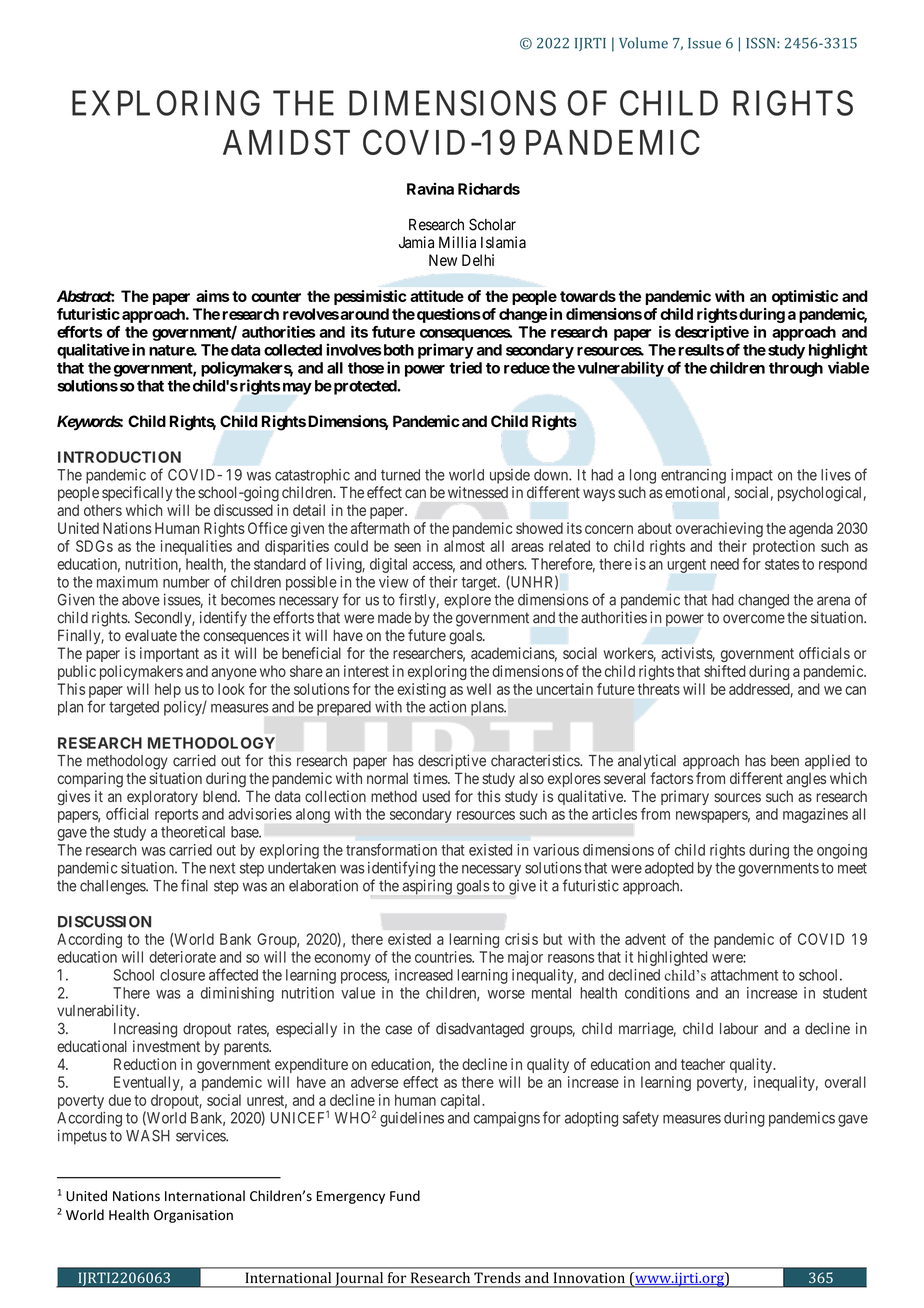 Image resolution: width=924 pixels, height=1308 pixels. Describe the element at coordinates (405, 1195) in the screenshot. I see `Fund` at that location.
